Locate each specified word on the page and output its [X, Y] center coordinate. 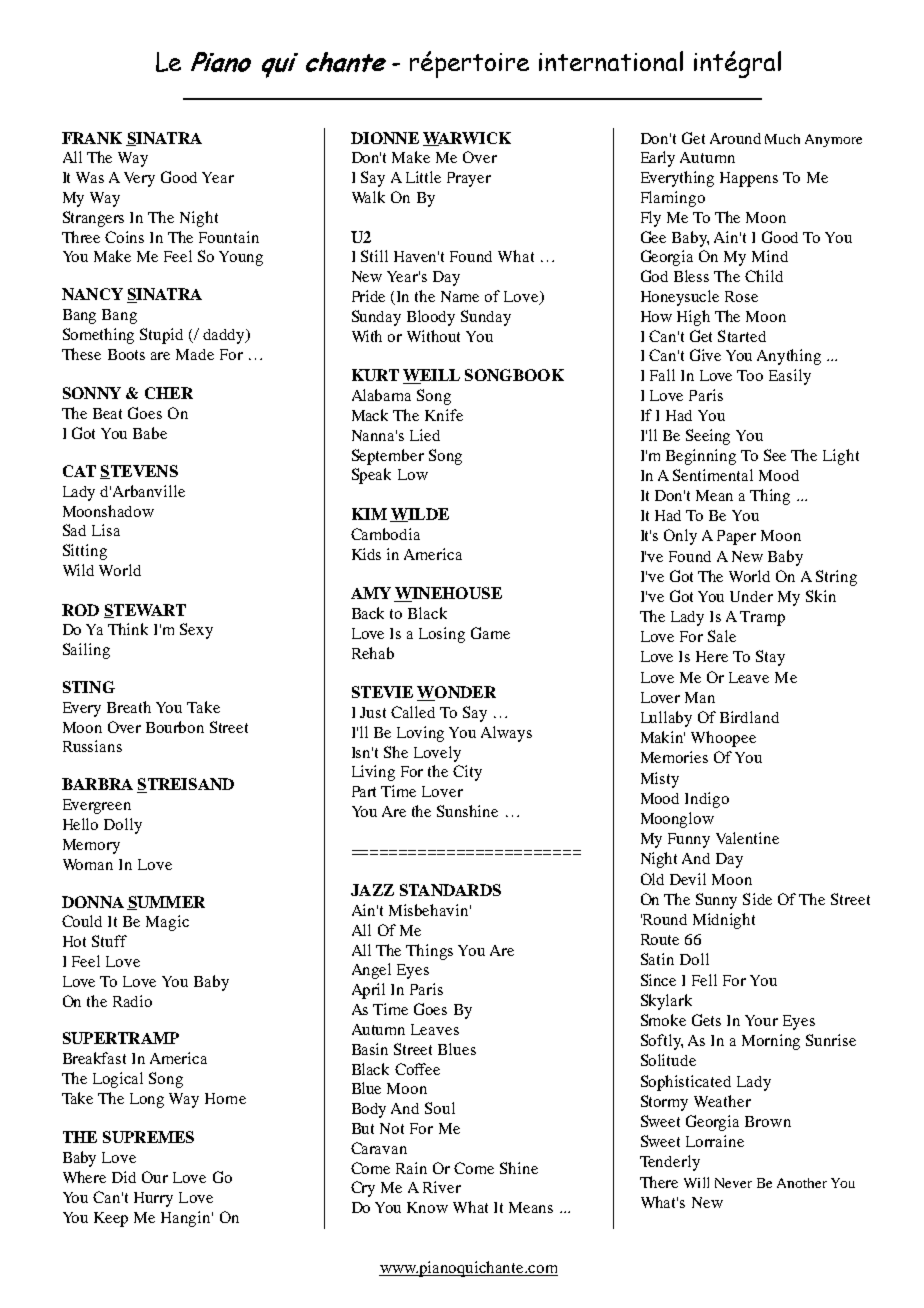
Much [782, 139]
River [442, 1187]
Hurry [153, 1199]
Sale [722, 636]
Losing [442, 635]
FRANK [92, 138]
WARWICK [467, 139]
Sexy [196, 631]
